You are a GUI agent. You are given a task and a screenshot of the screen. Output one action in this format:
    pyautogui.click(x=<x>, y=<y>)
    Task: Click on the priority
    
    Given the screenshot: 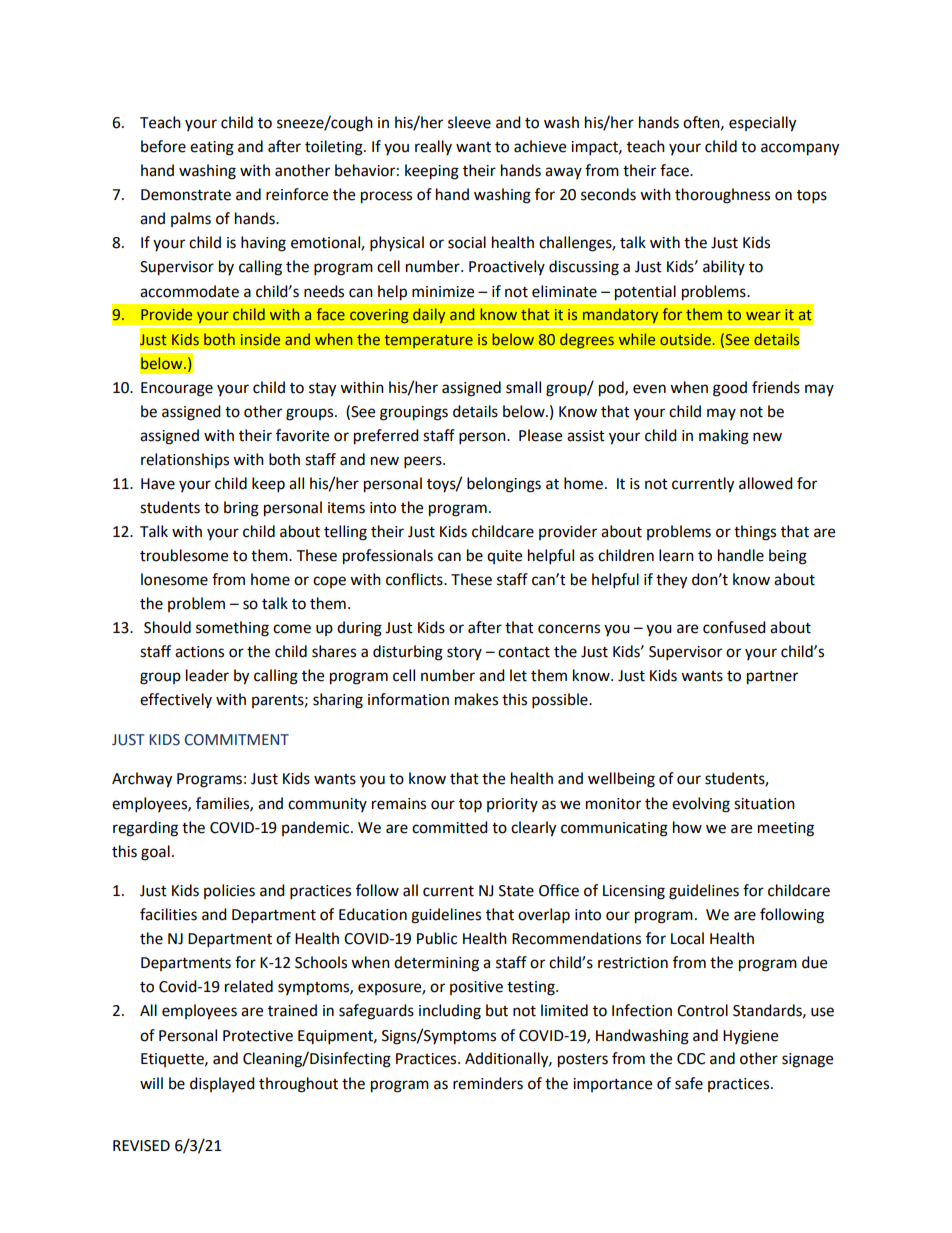 What is the action you would take?
    pyautogui.click(x=512, y=805)
